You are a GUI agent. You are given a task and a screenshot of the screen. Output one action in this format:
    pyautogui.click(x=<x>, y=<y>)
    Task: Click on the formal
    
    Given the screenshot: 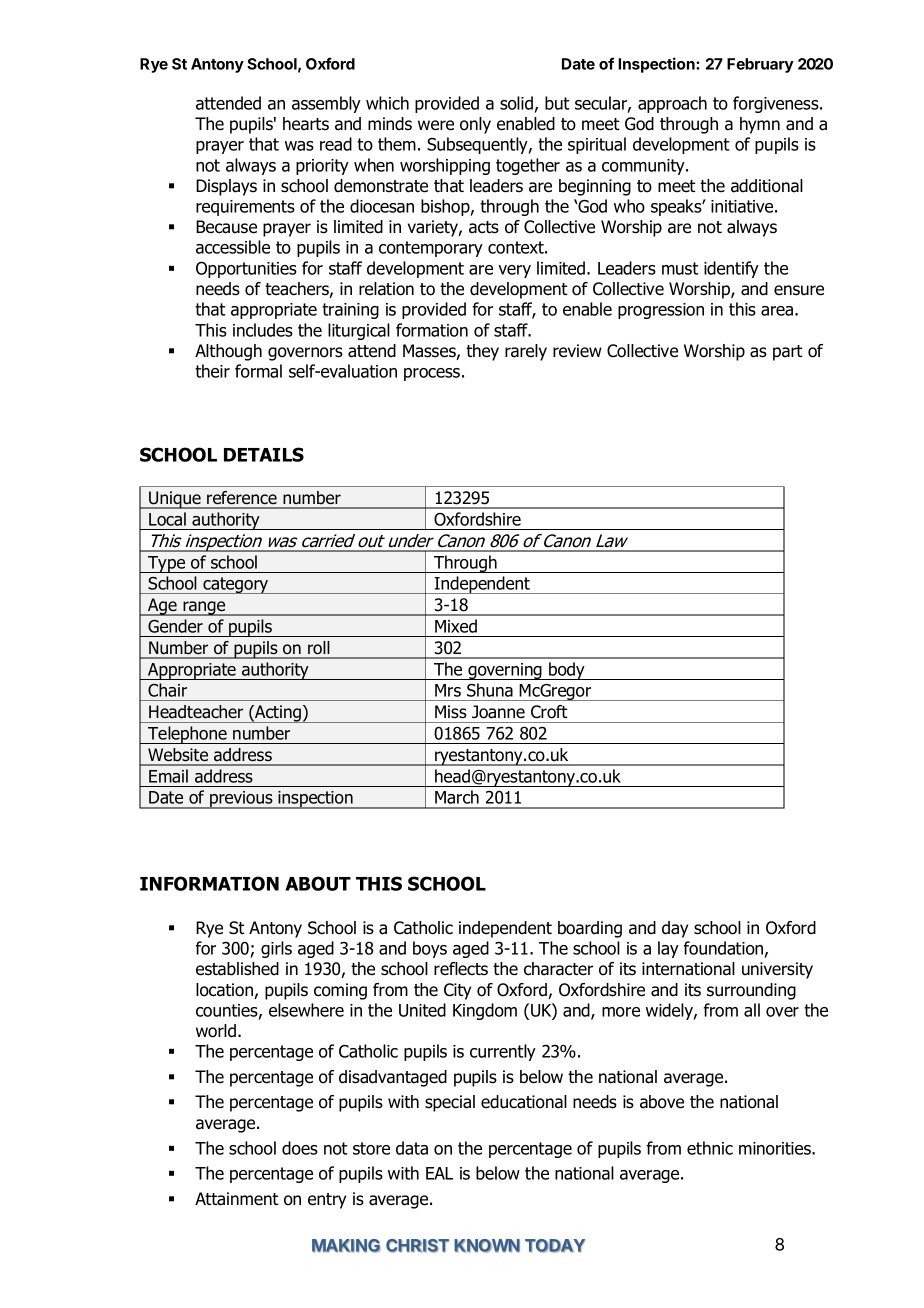 What is the action you would take?
    pyautogui.click(x=258, y=371)
